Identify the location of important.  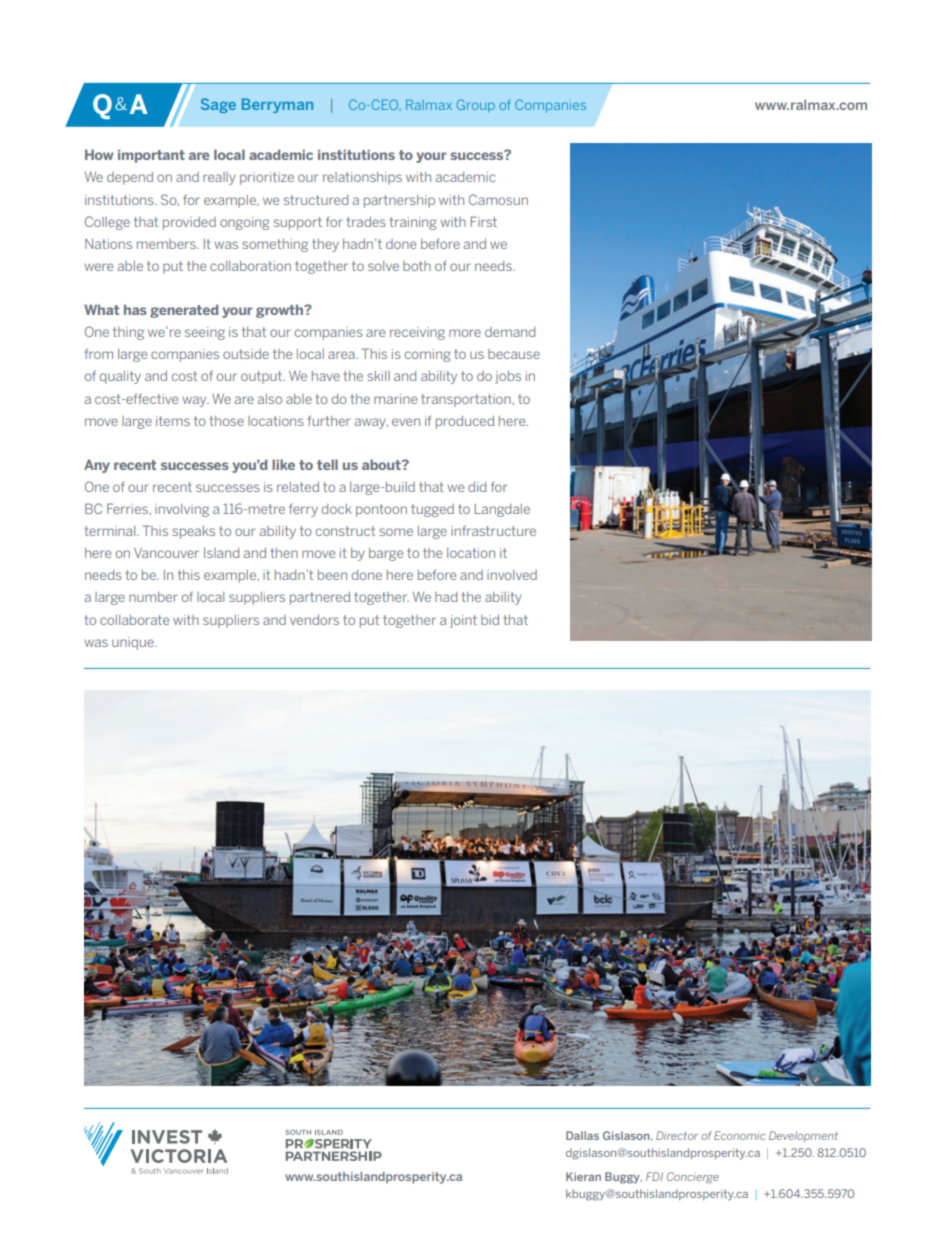
(151, 156).
